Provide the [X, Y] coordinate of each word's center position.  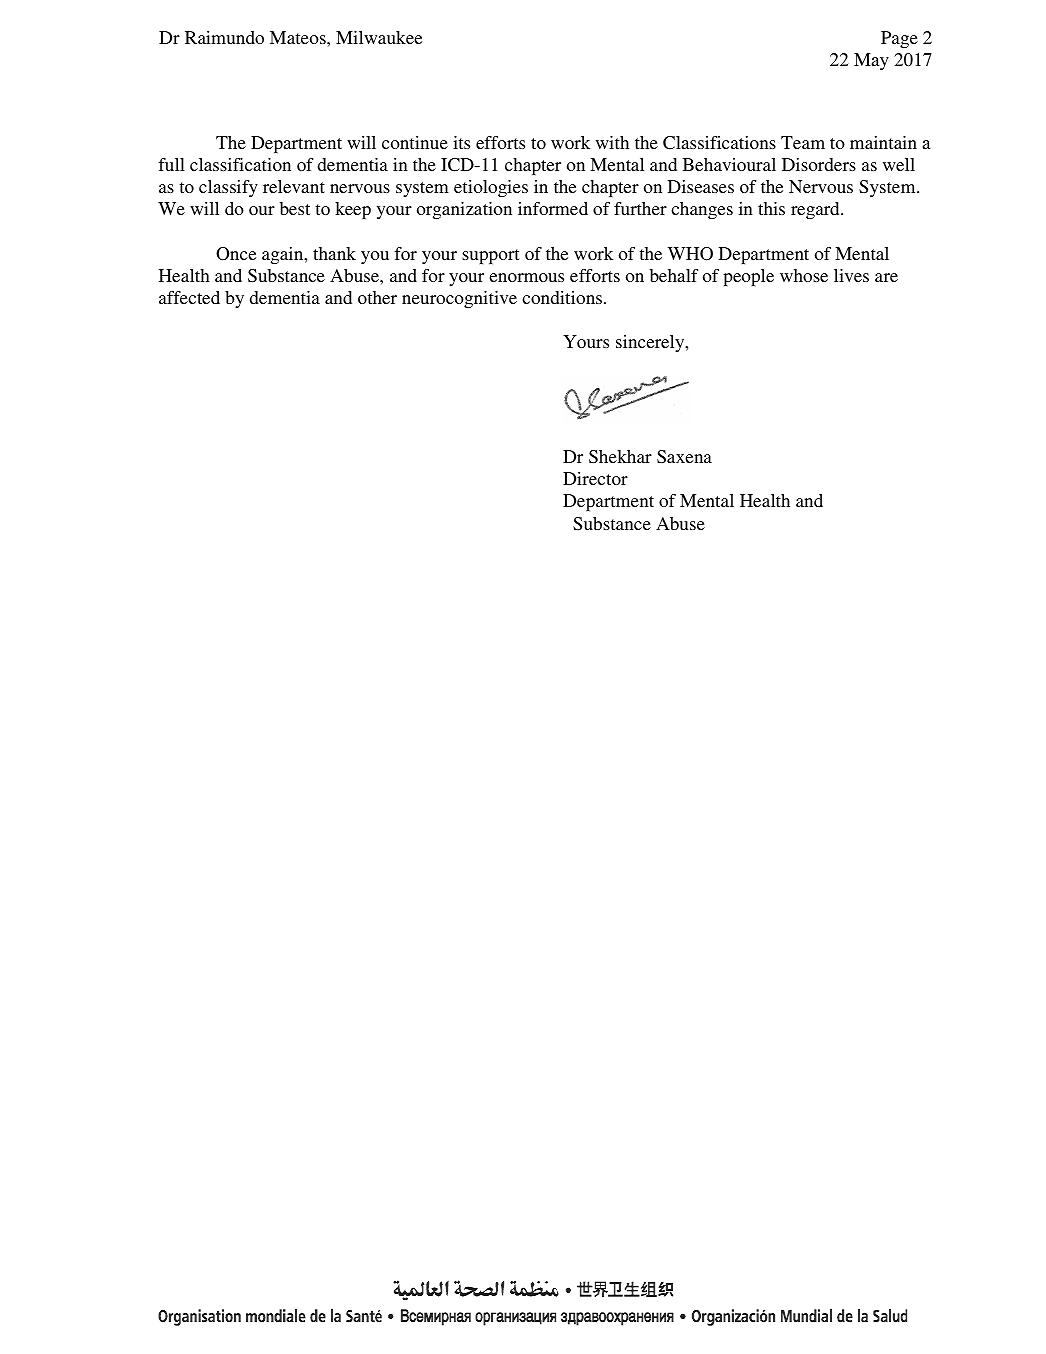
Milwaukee [379, 37]
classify [228, 188]
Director [595, 478]
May [871, 61]
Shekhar [620, 457]
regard [816, 210]
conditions [563, 297]
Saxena [684, 456]
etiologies [491, 188]
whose [804, 275]
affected [189, 297]
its [461, 142]
